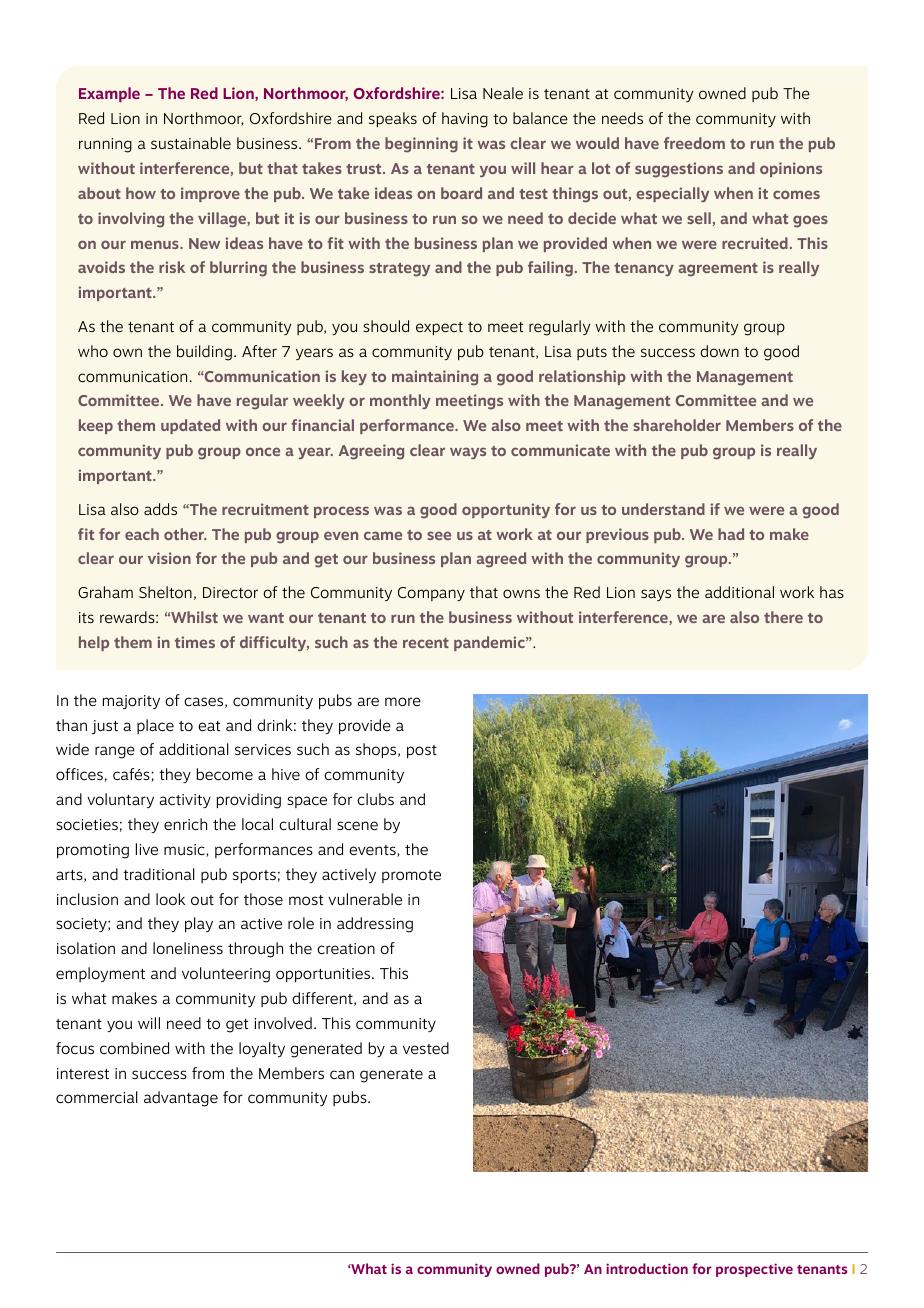  What do you see at coordinates (131, 702) in the screenshot?
I see `majority` at bounding box center [131, 702].
